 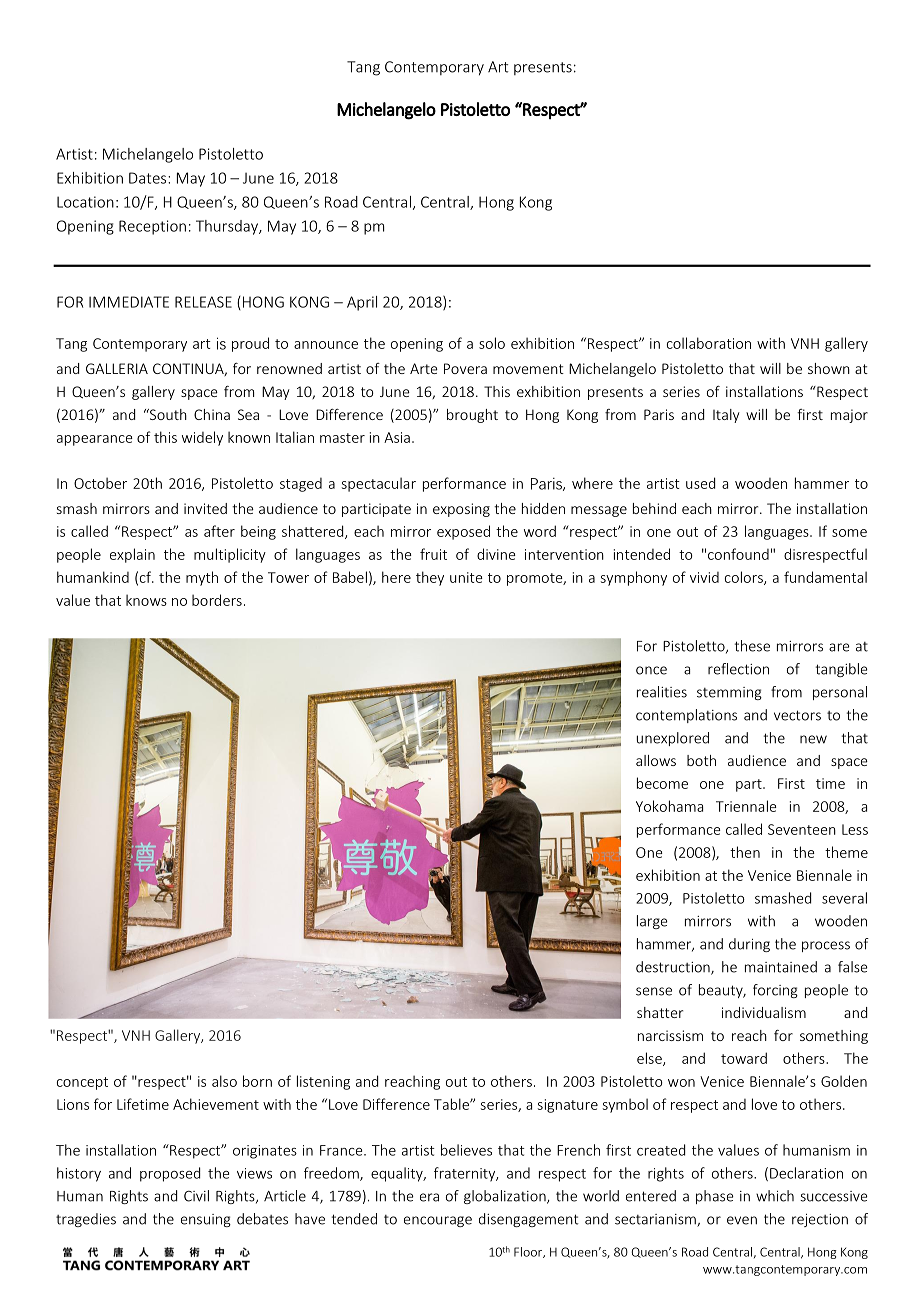 I want to click on April, so click(x=362, y=303).
